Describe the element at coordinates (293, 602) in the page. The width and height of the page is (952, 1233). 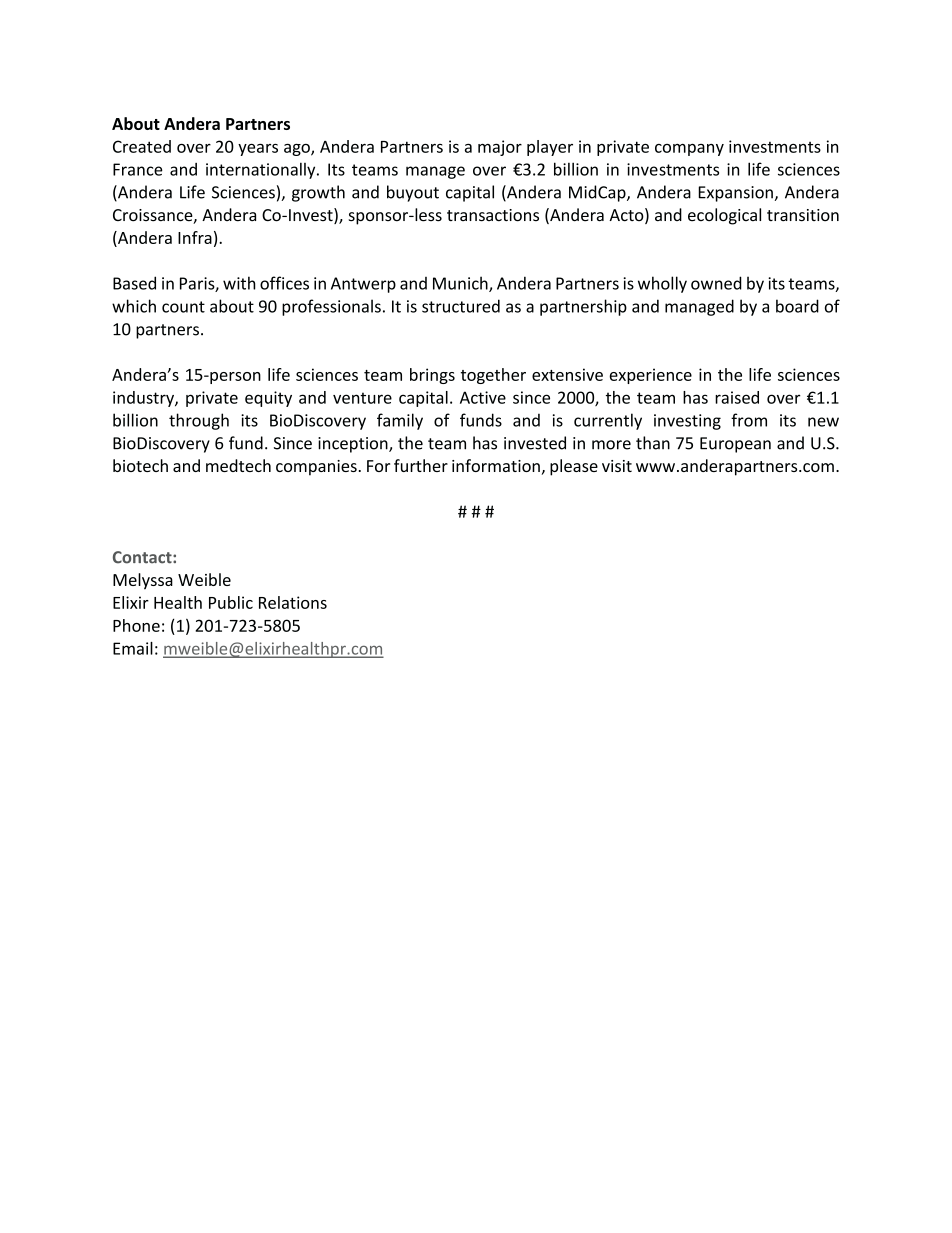
I see `Relations` at that location.
